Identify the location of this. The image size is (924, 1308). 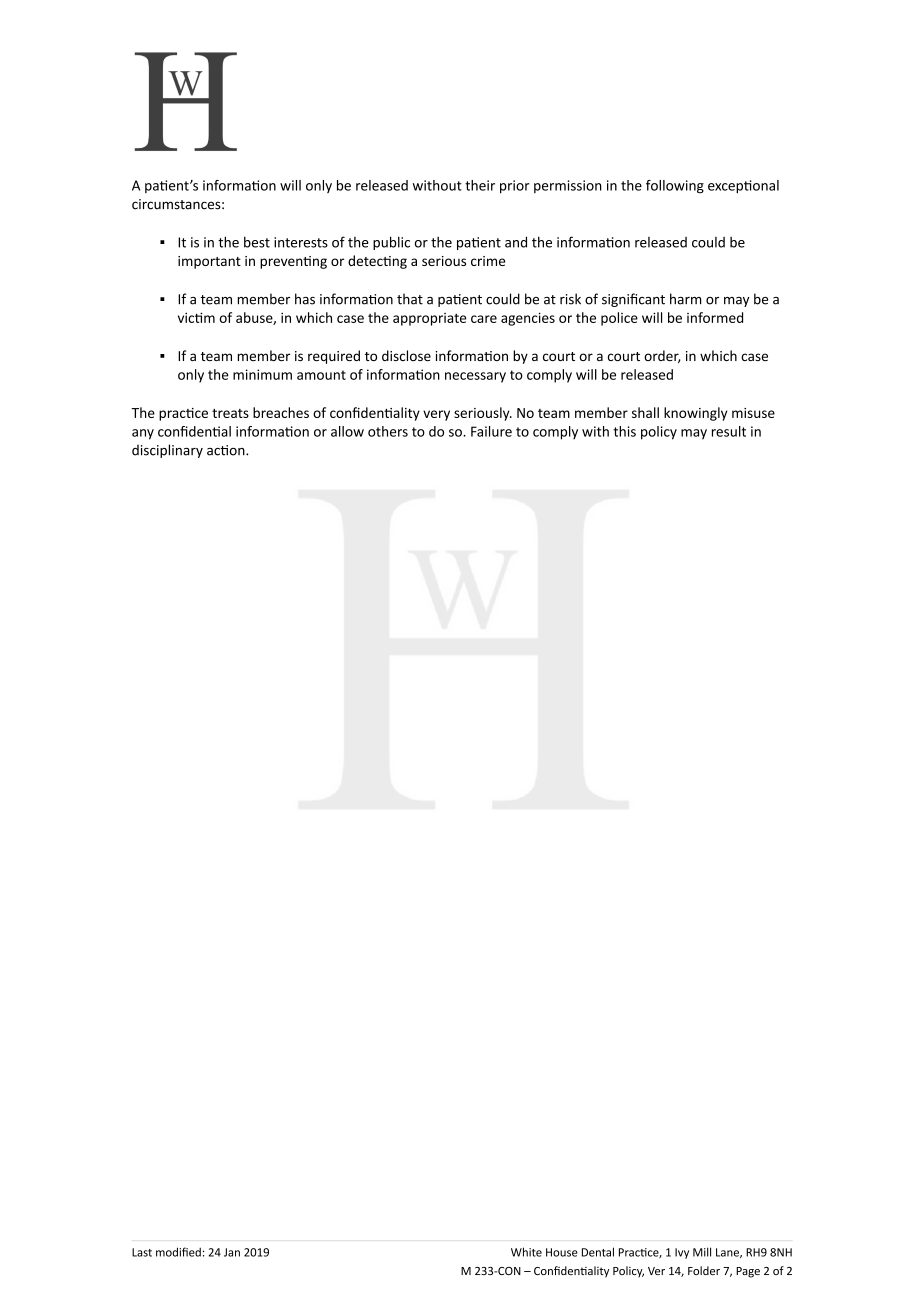
(624, 431).
